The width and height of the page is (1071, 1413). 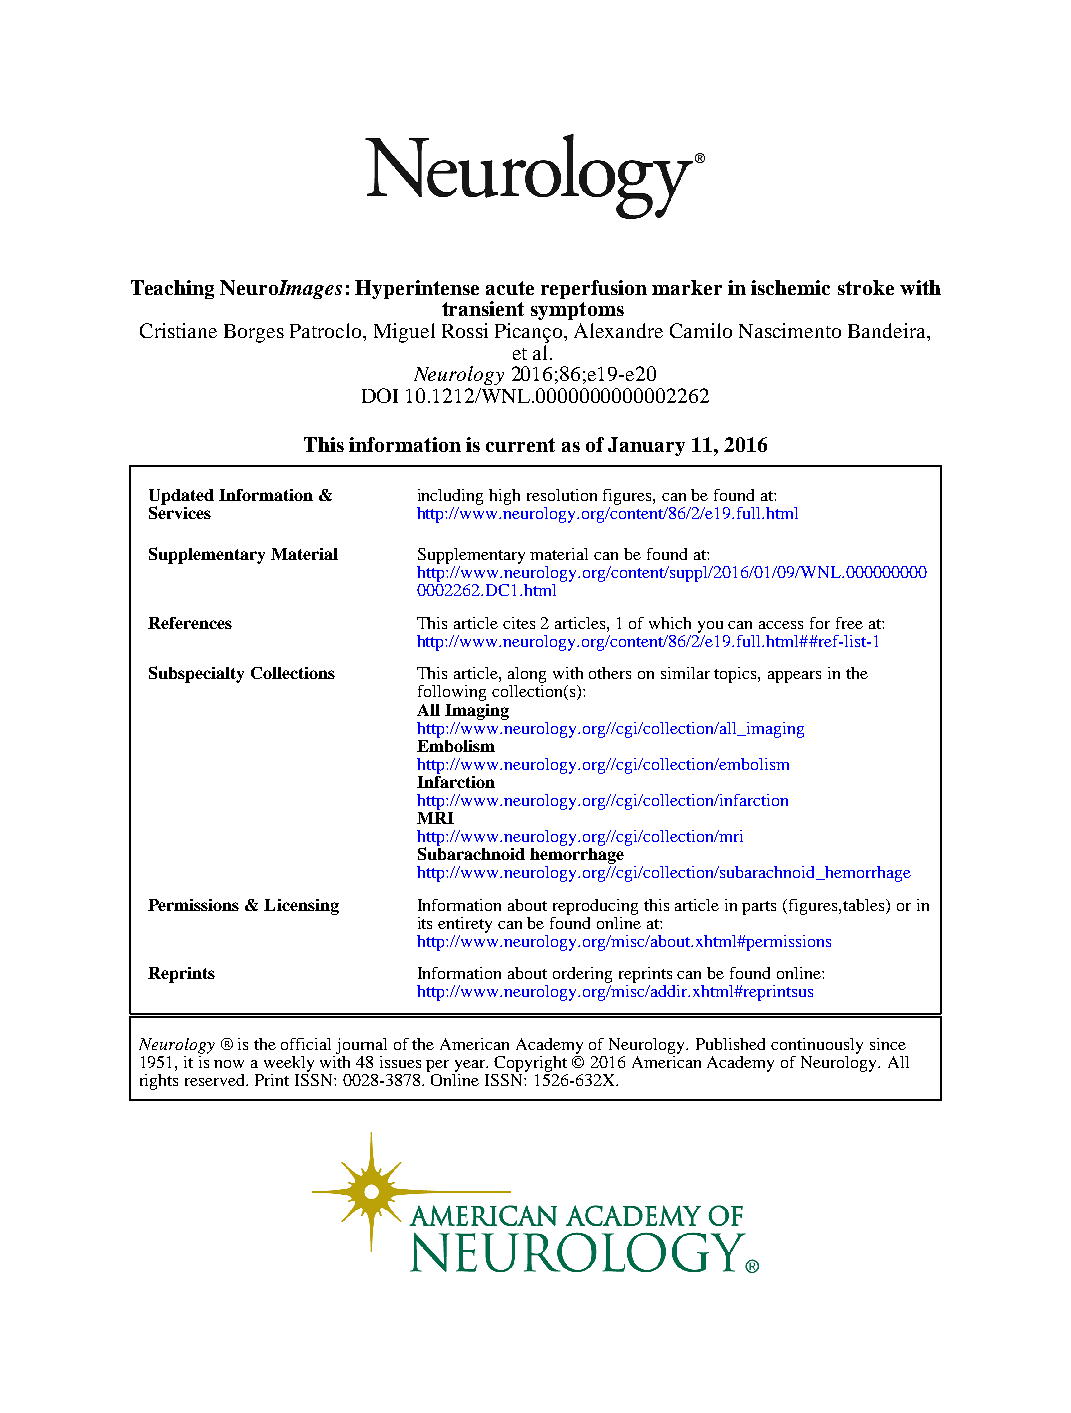 I want to click on transient, so click(x=483, y=308).
